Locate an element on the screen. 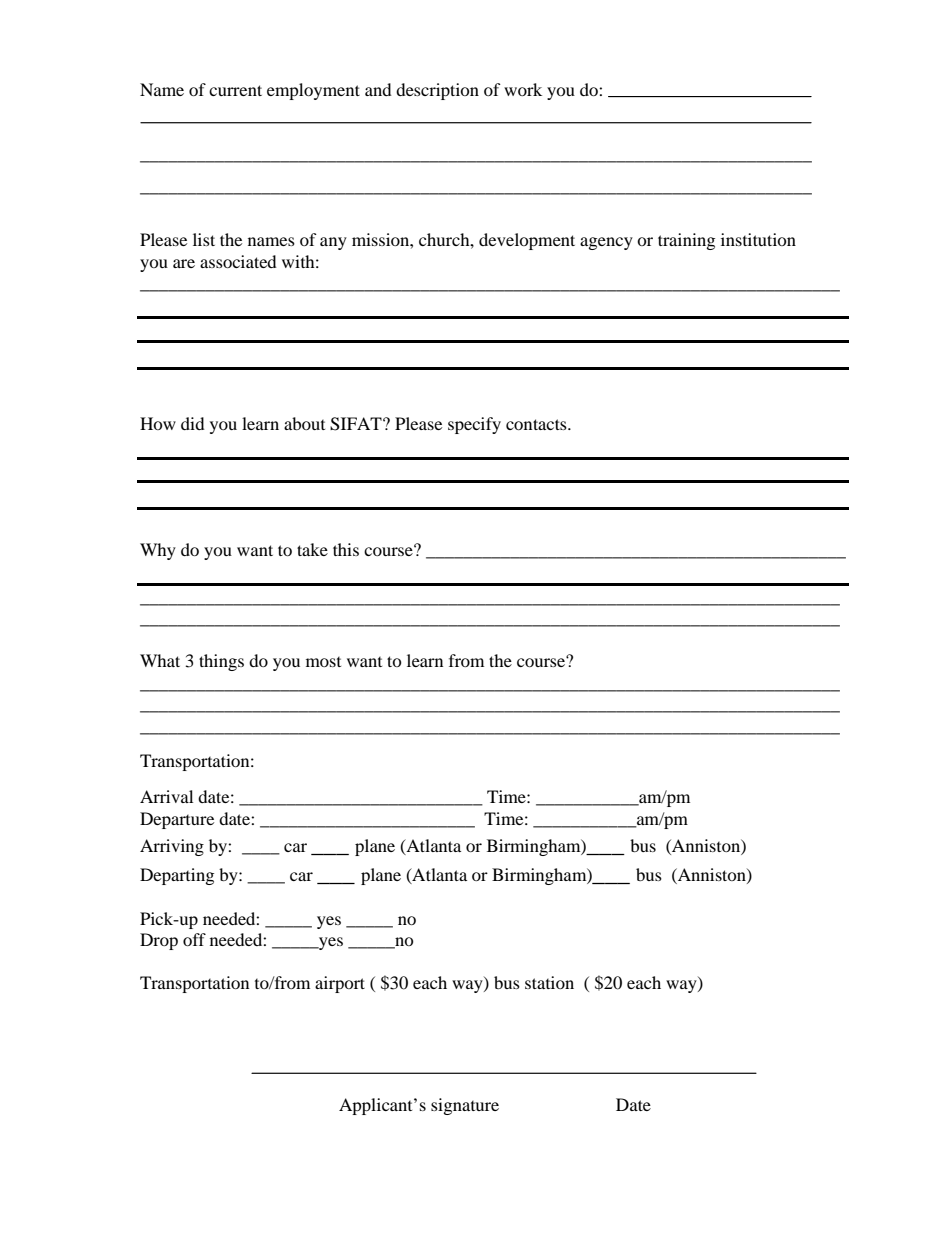 This screenshot has width=952, height=1233. most is located at coordinates (323, 662).
